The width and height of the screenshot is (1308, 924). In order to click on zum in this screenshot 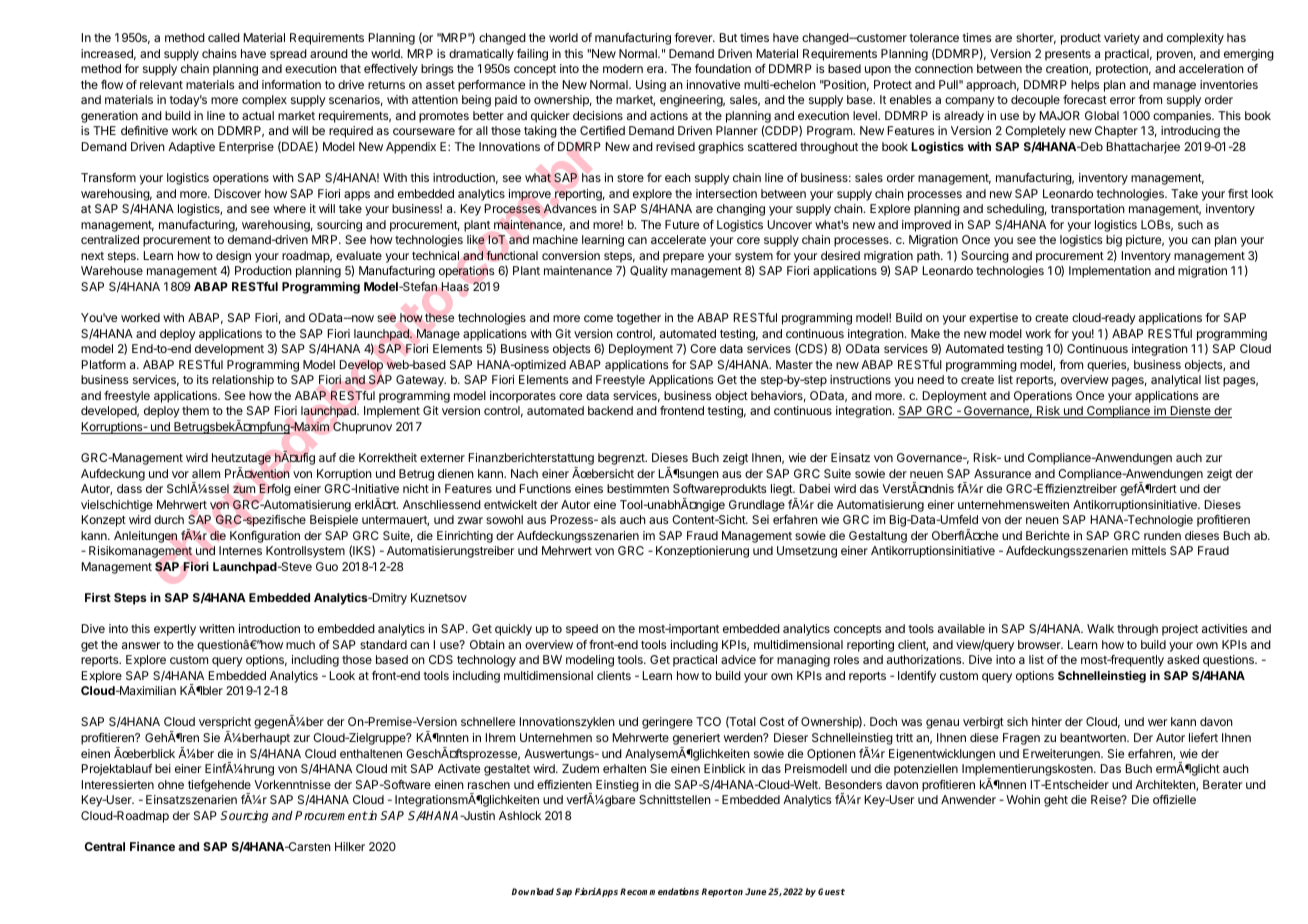, I will do `click(244, 489)`.
